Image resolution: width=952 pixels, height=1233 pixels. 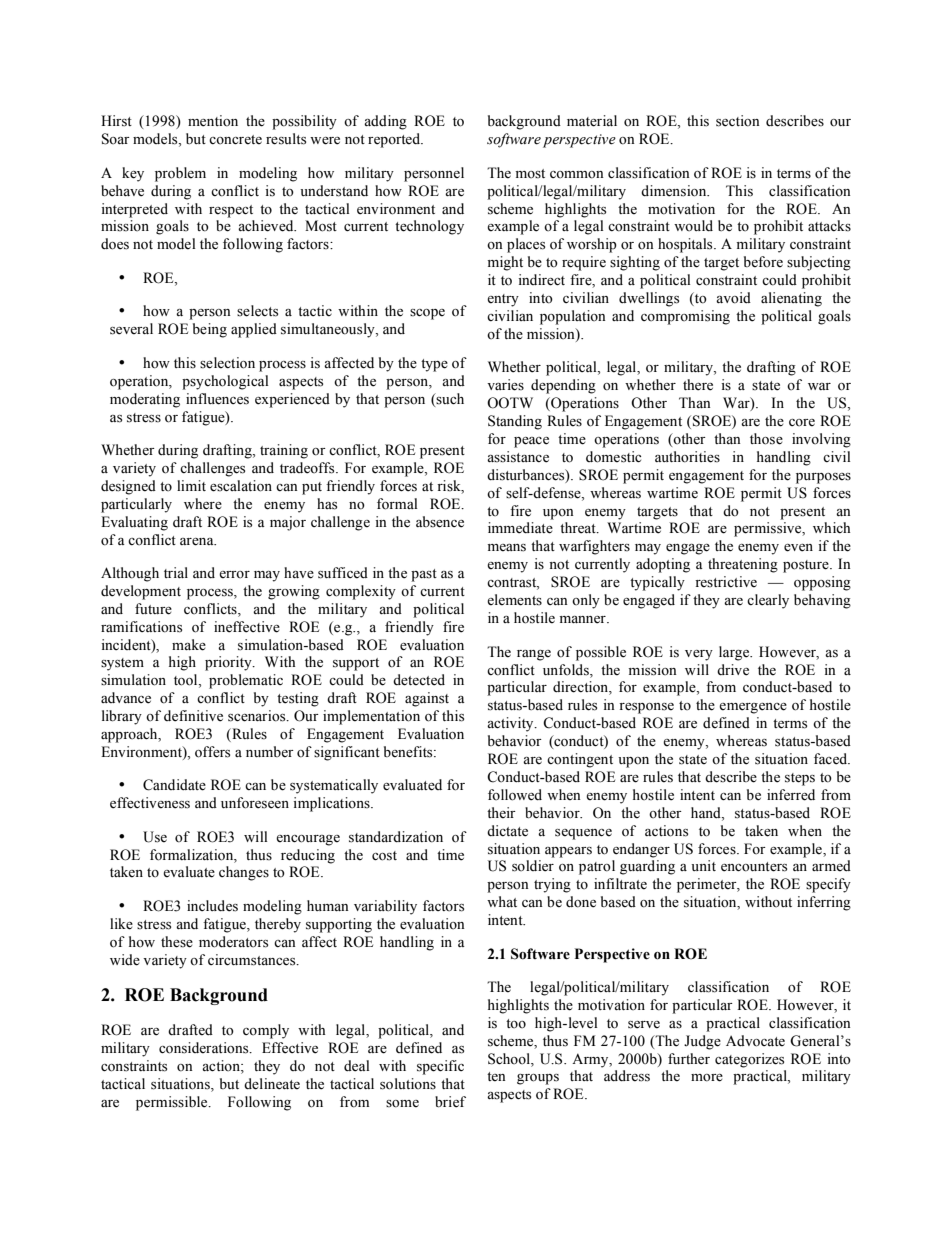 What do you see at coordinates (753, 708) in the screenshot?
I see `emergence` at bounding box center [753, 708].
